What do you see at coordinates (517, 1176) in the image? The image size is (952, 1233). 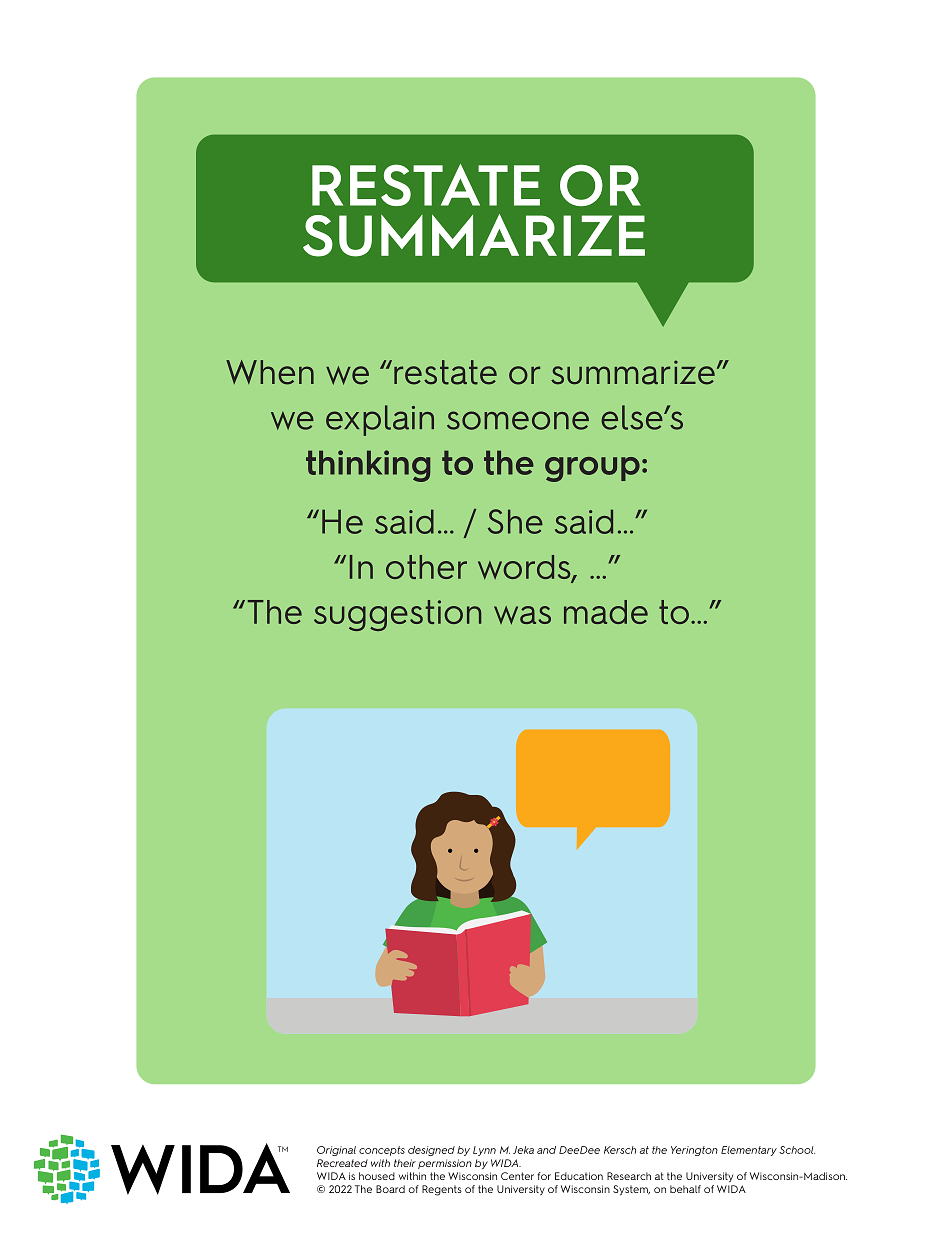 I see `Center` at bounding box center [517, 1176].
